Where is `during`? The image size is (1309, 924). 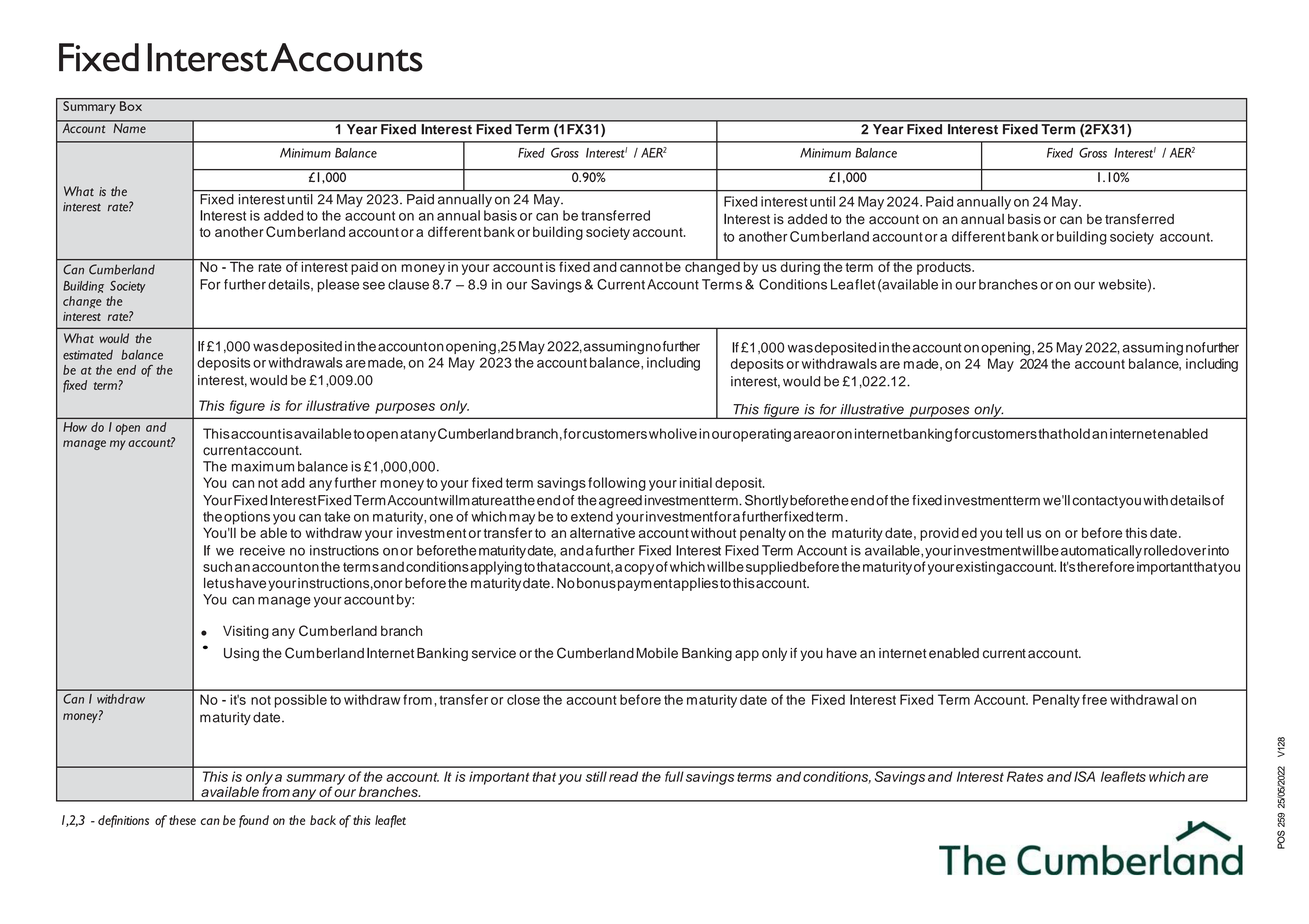
during is located at coordinates (800, 267).
